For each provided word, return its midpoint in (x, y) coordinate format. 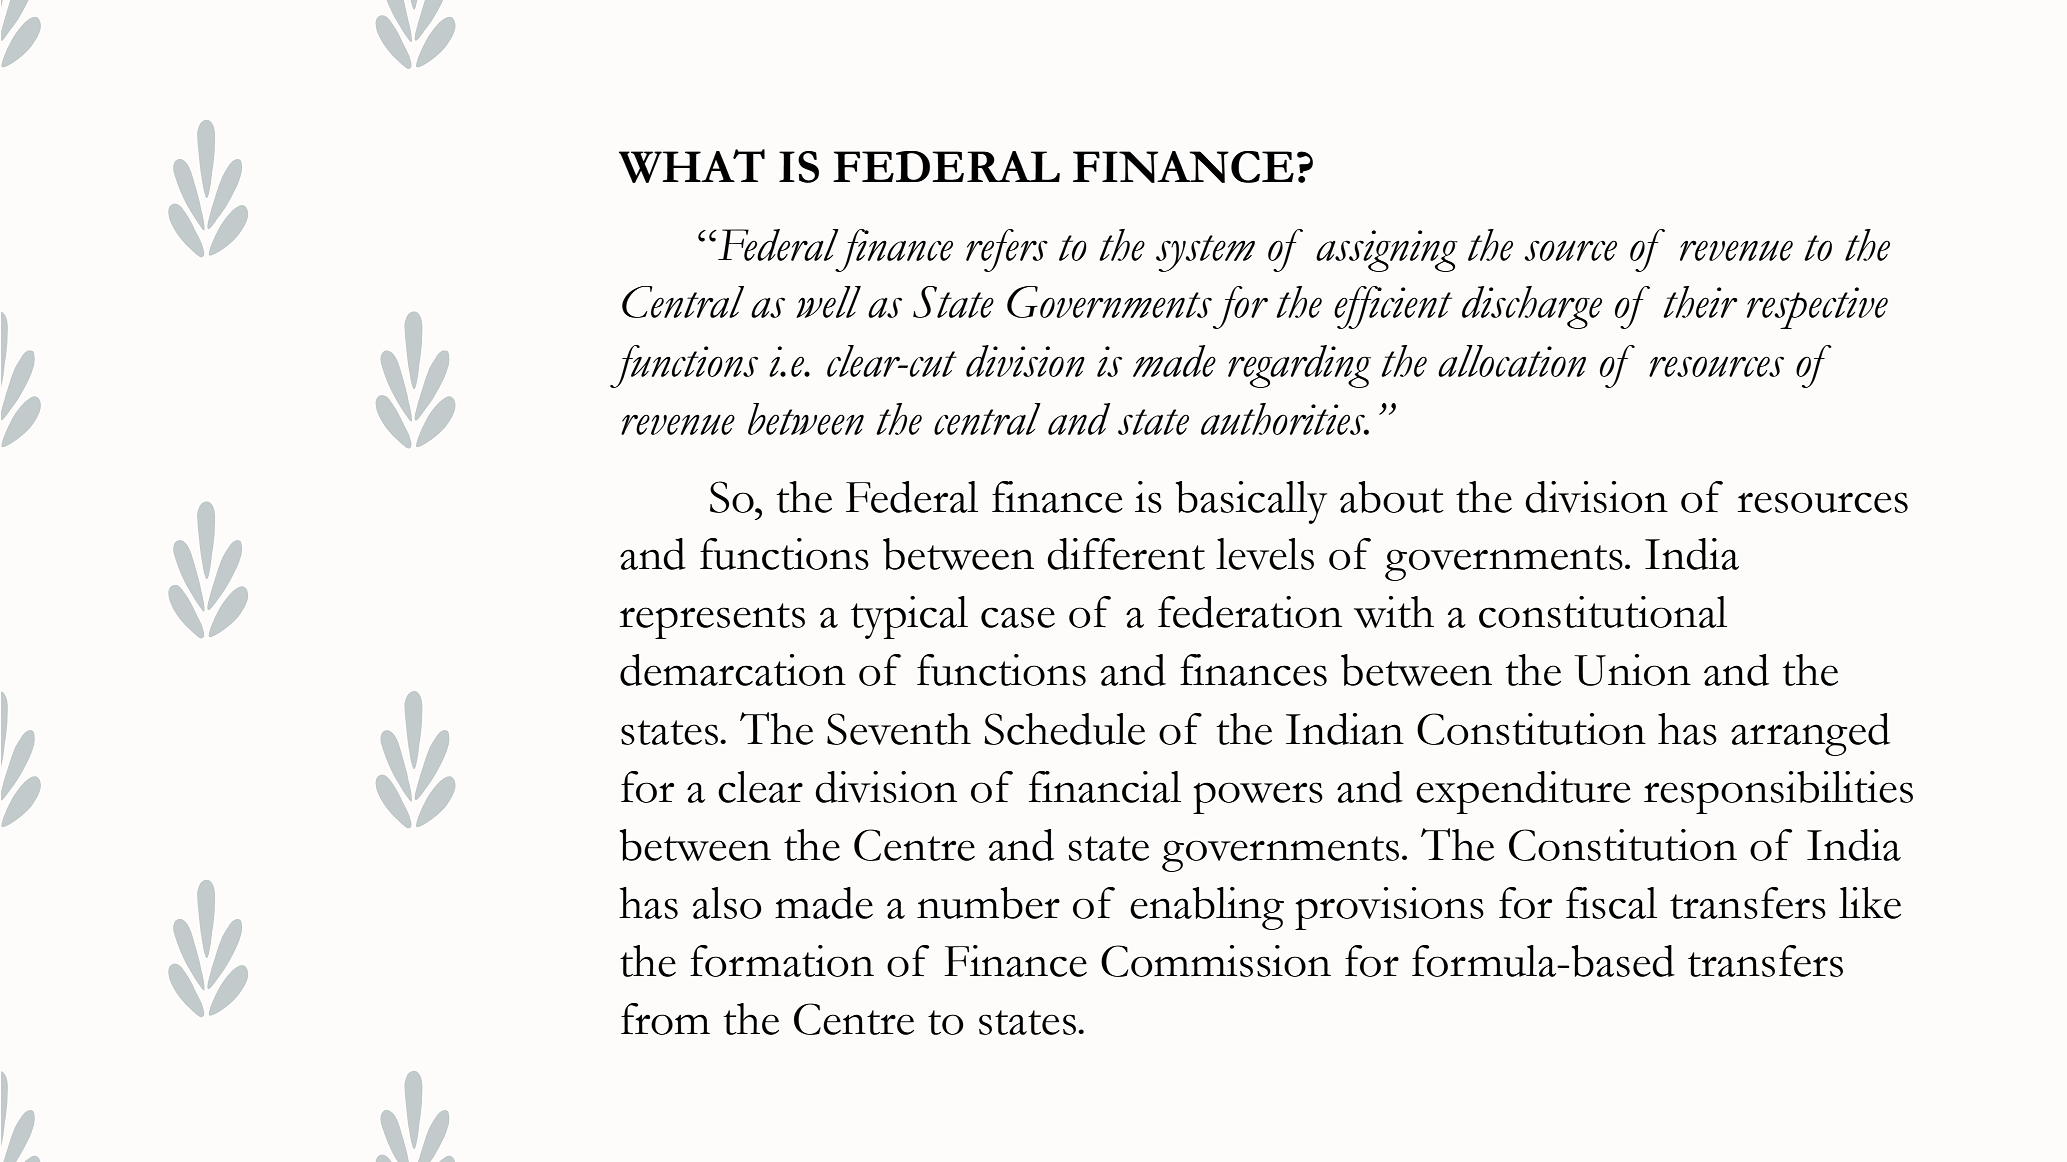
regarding (1299, 366)
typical (909, 617)
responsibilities (1778, 792)
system (1205, 253)
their (1700, 302)
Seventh (899, 729)
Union (1632, 670)
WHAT (692, 166)
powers (1258, 798)
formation (782, 961)
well (828, 302)
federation (1250, 612)
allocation (1512, 361)
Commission (1216, 961)
